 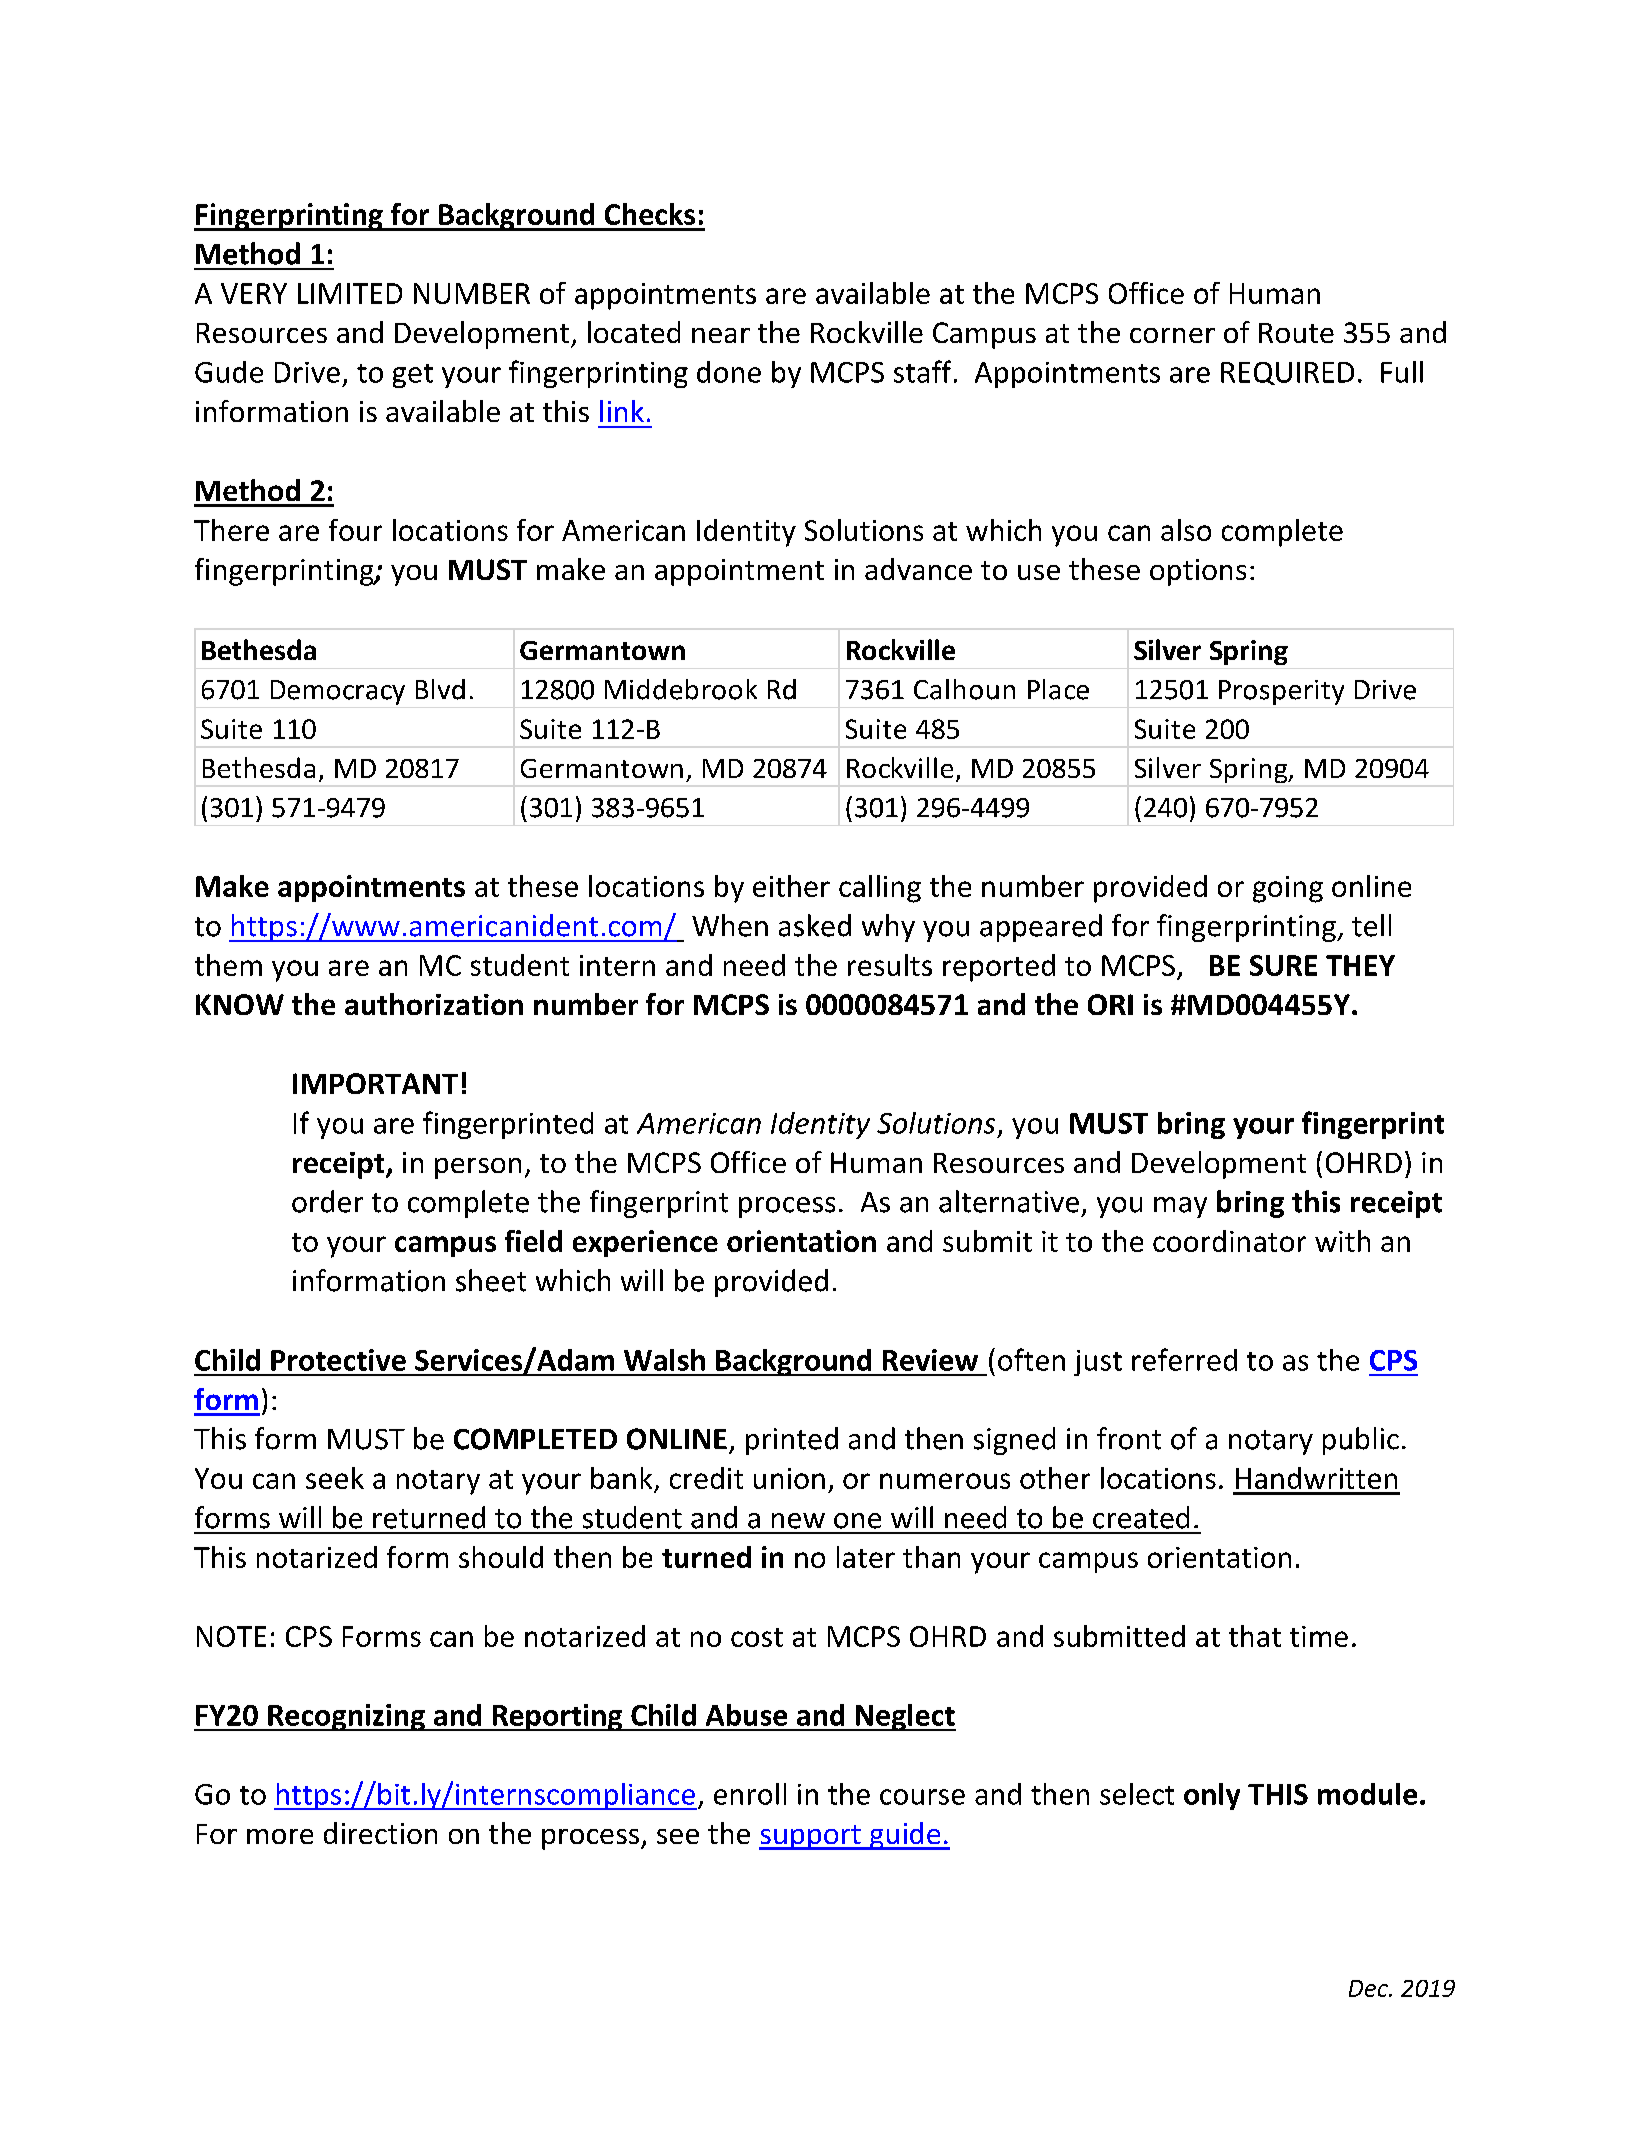 What do you see at coordinates (1296, 333) in the image?
I see `Route` at bounding box center [1296, 333].
